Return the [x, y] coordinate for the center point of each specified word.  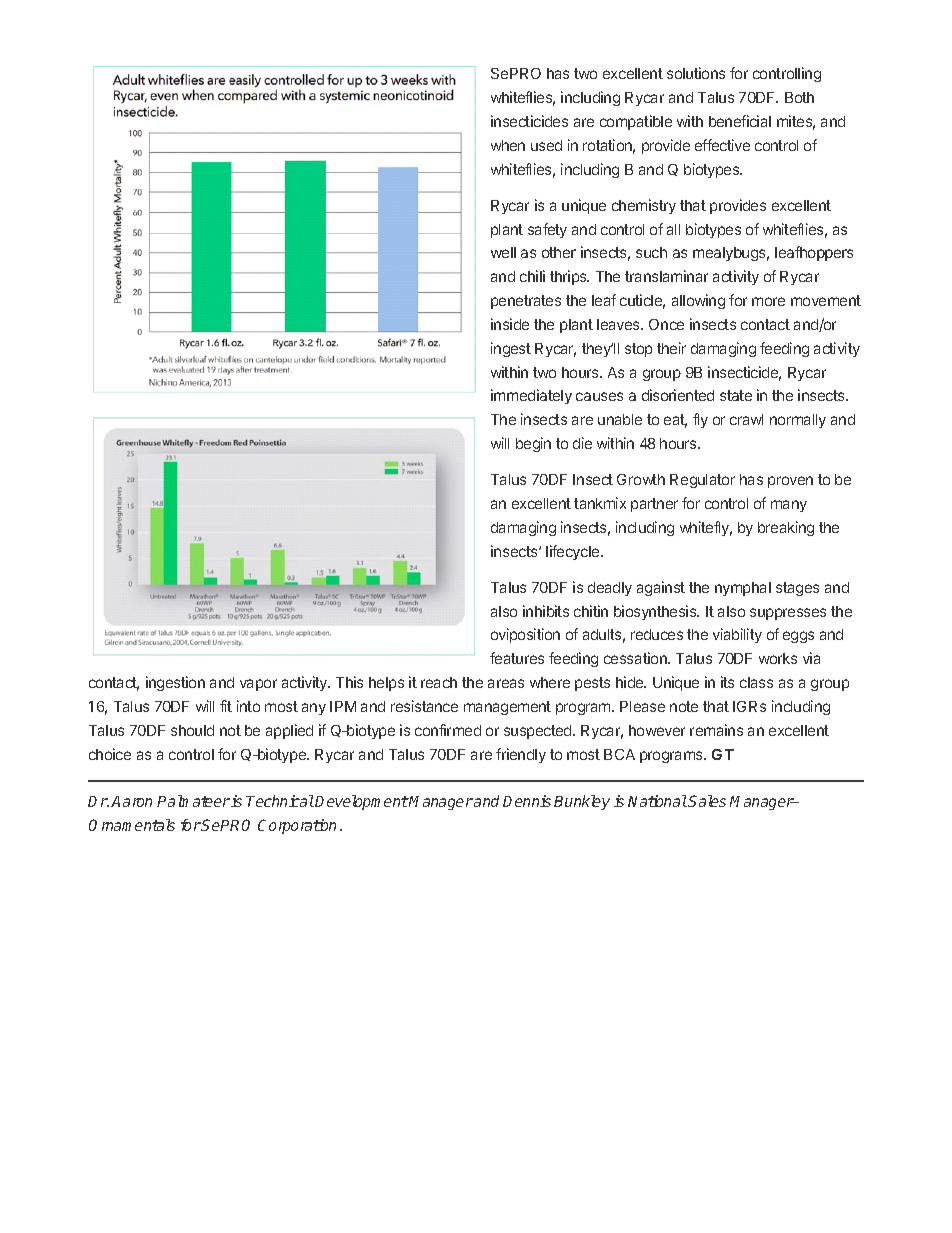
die [582, 443]
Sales [707, 801]
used [546, 145]
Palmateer [193, 801]
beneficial [740, 121]
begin [533, 444]
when [508, 145]
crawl [746, 419]
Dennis [527, 801]
